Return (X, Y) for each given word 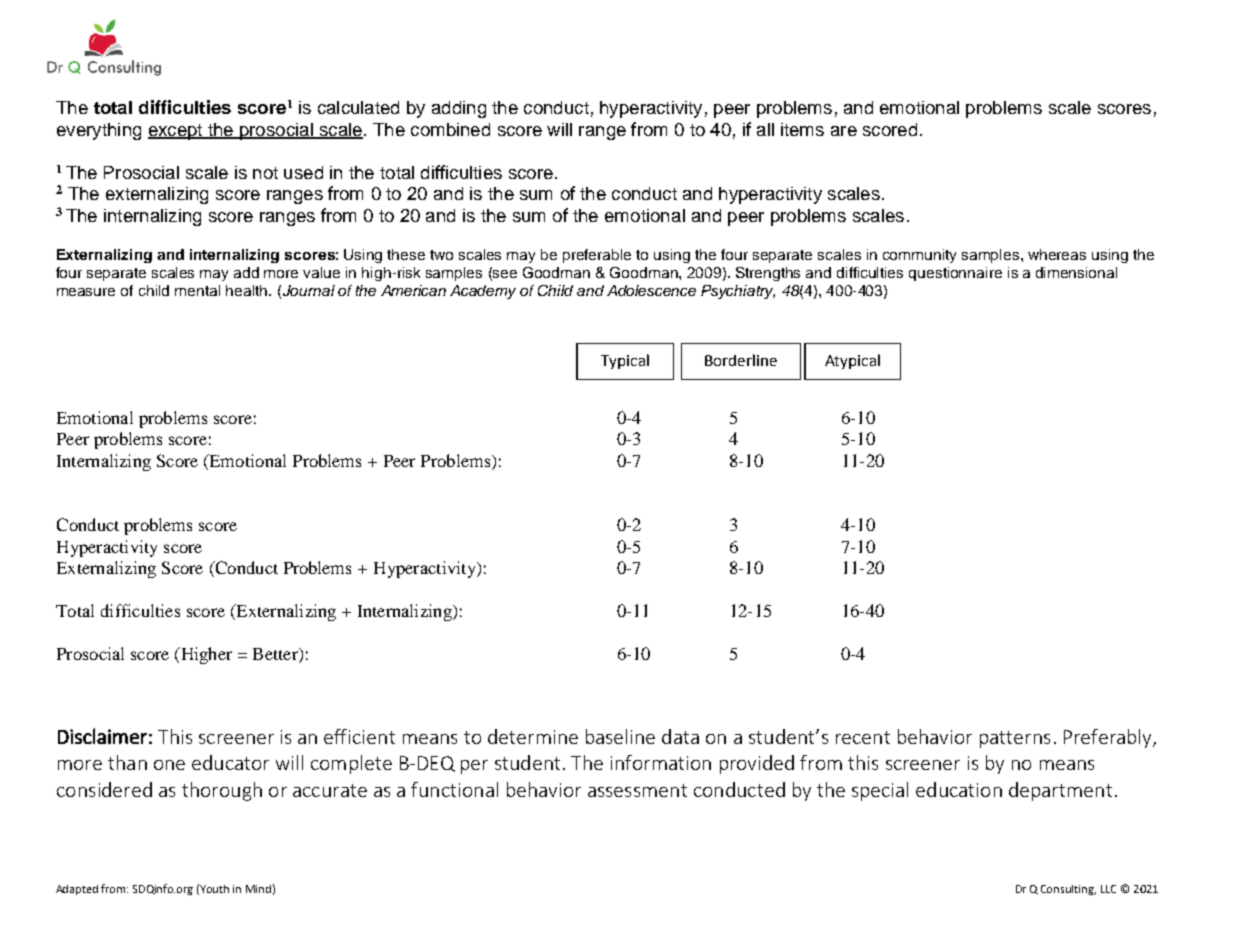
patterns (1015, 739)
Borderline (741, 360)
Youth (214, 889)
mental (197, 290)
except (176, 132)
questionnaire (955, 274)
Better (276, 655)
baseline (620, 736)
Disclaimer (102, 736)
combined (450, 129)
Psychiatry (738, 292)
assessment (637, 790)
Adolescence (651, 290)
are (844, 131)
